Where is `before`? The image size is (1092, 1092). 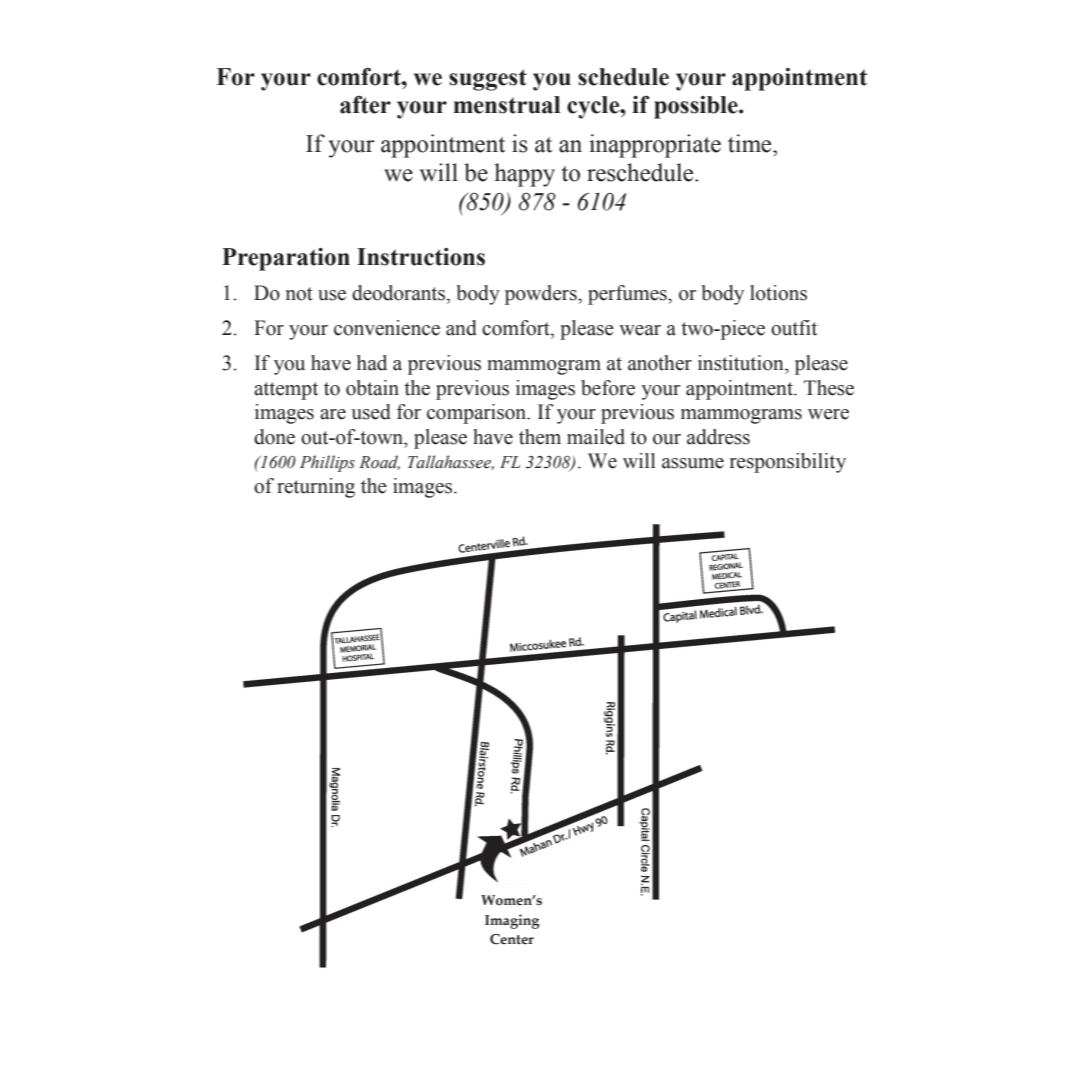 before is located at coordinates (608, 388).
